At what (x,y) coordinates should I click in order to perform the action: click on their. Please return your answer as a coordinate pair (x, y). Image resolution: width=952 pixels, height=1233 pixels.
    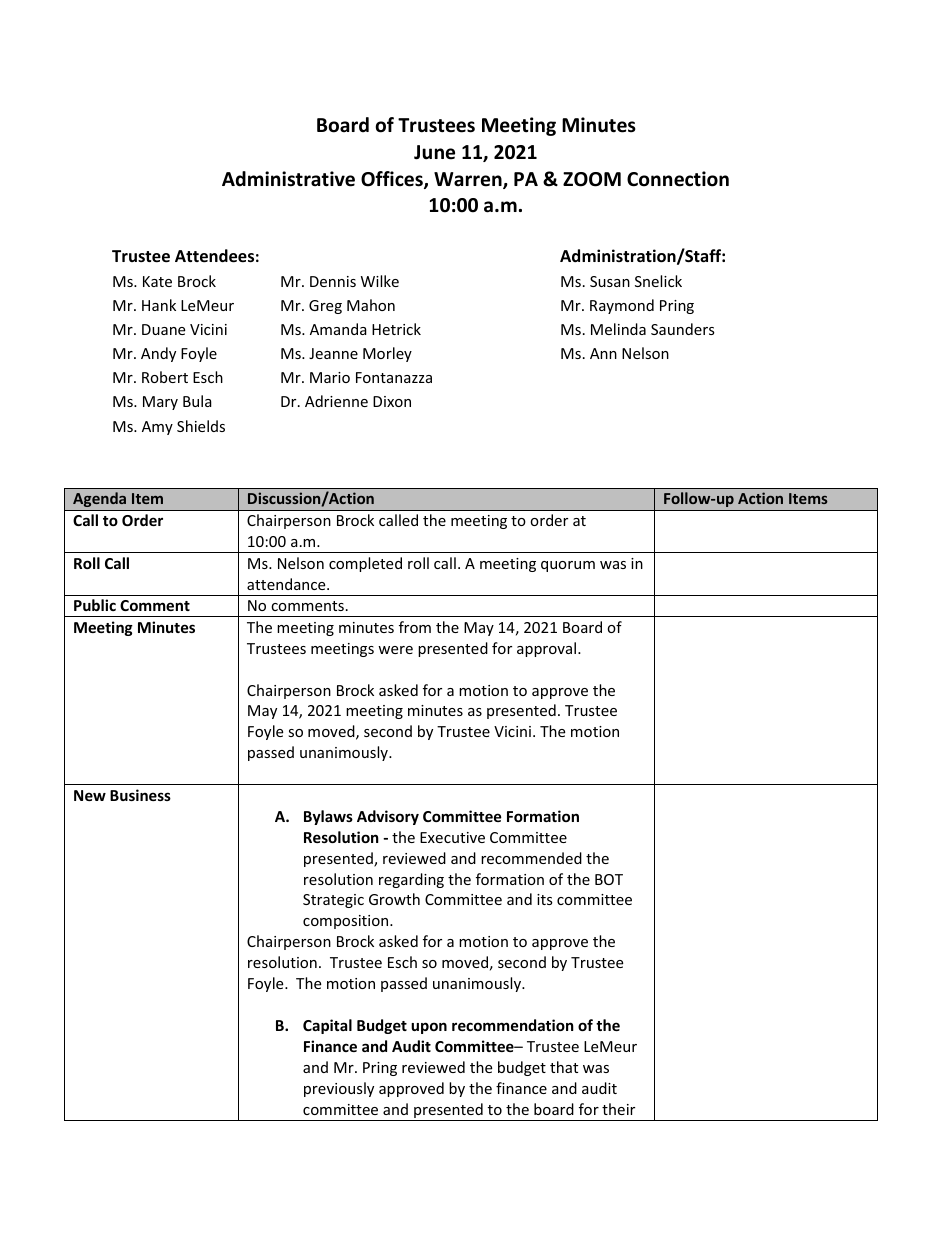
    Looking at the image, I should click on (618, 1109).
